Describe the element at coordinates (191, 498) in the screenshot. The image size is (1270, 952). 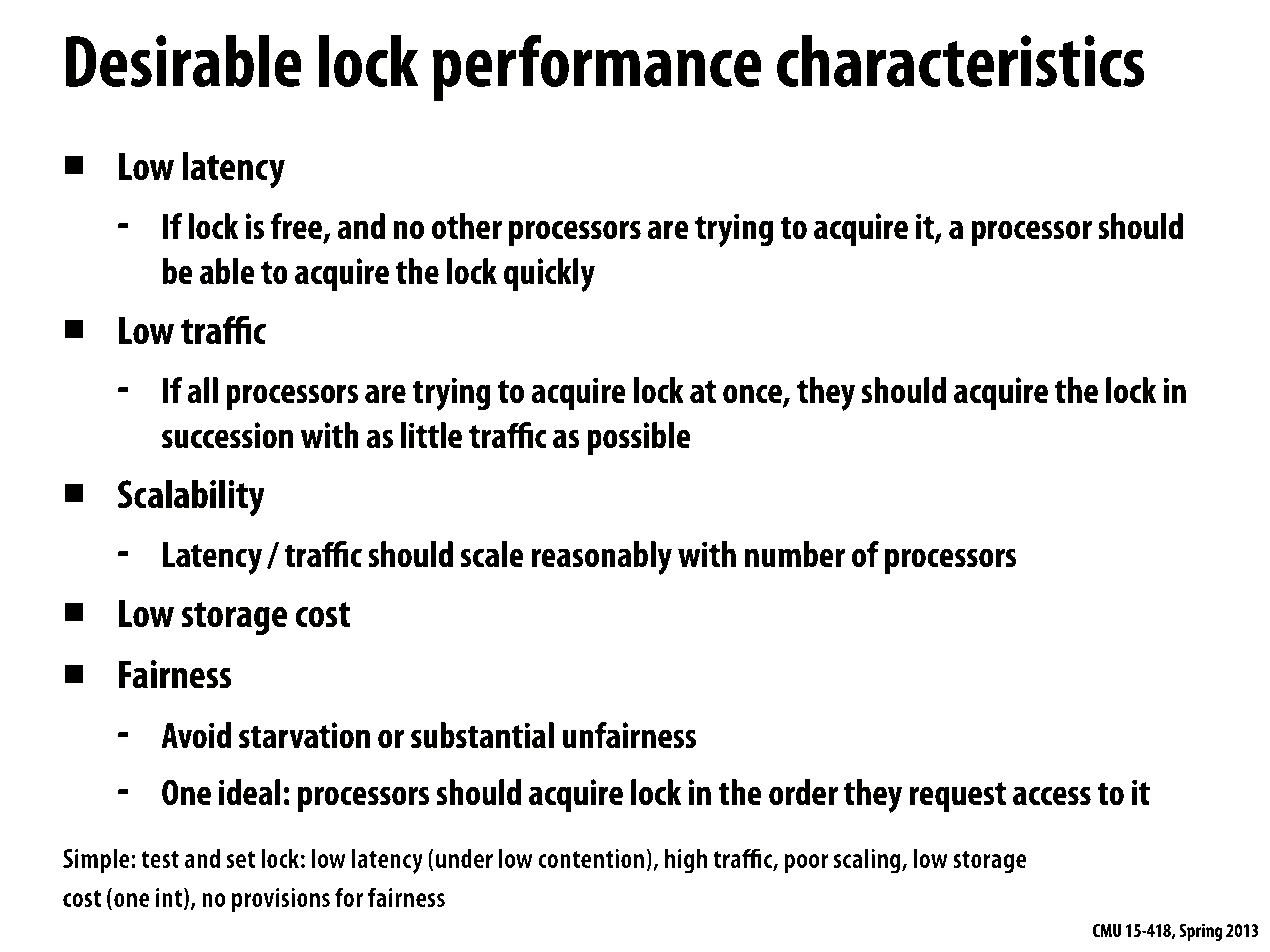
I see `Scalability` at that location.
